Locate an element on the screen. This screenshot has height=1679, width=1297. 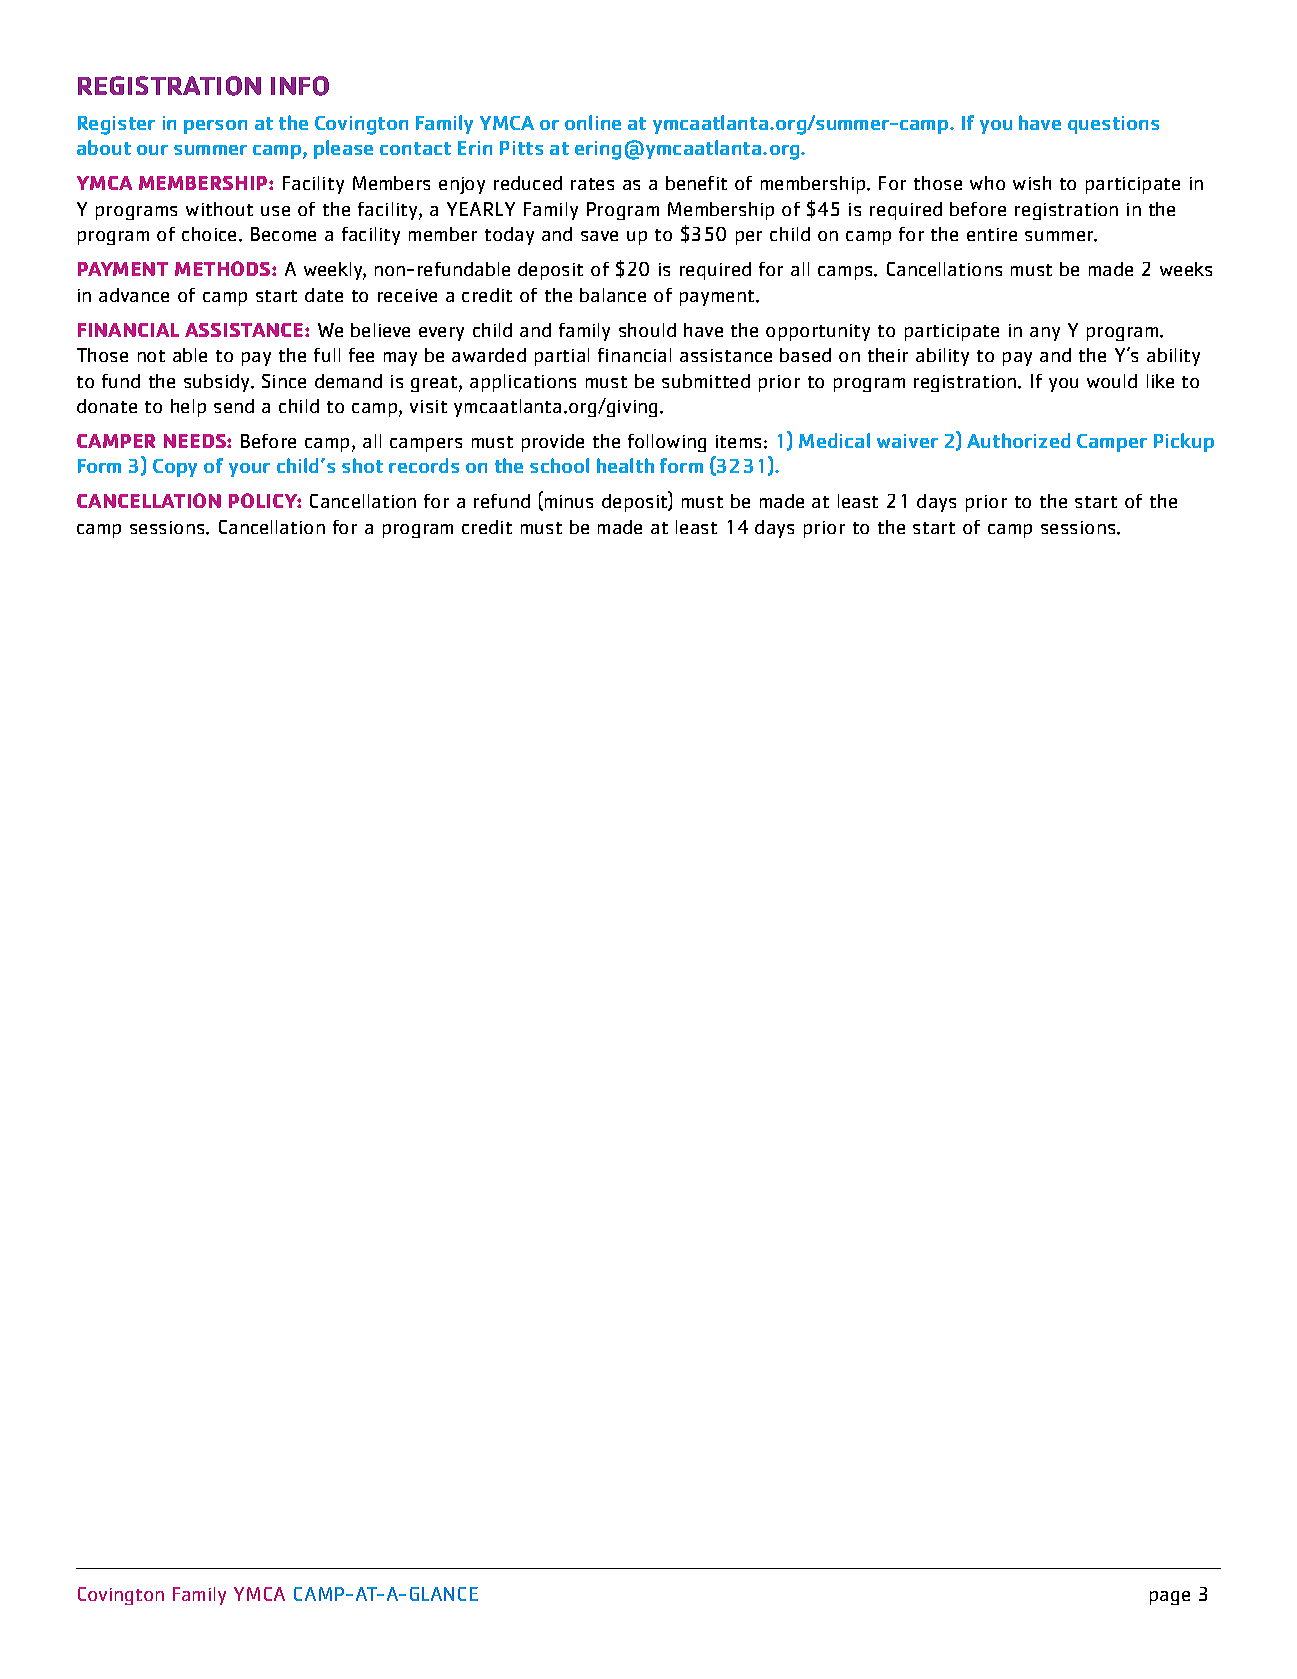
your is located at coordinates (249, 470).
